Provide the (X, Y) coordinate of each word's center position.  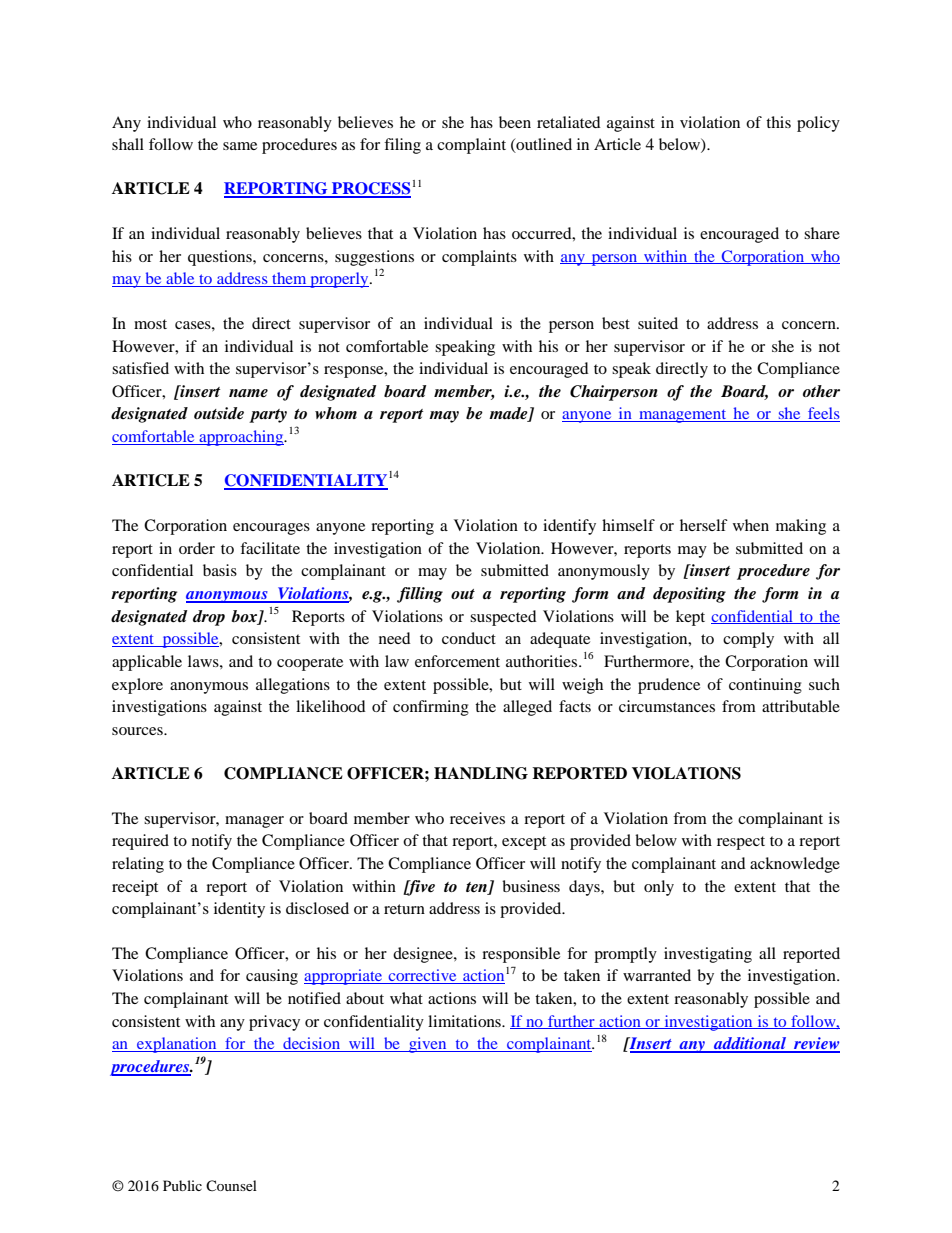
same (240, 146)
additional (750, 1044)
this (778, 122)
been (515, 122)
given (428, 1045)
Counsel (231, 1185)
